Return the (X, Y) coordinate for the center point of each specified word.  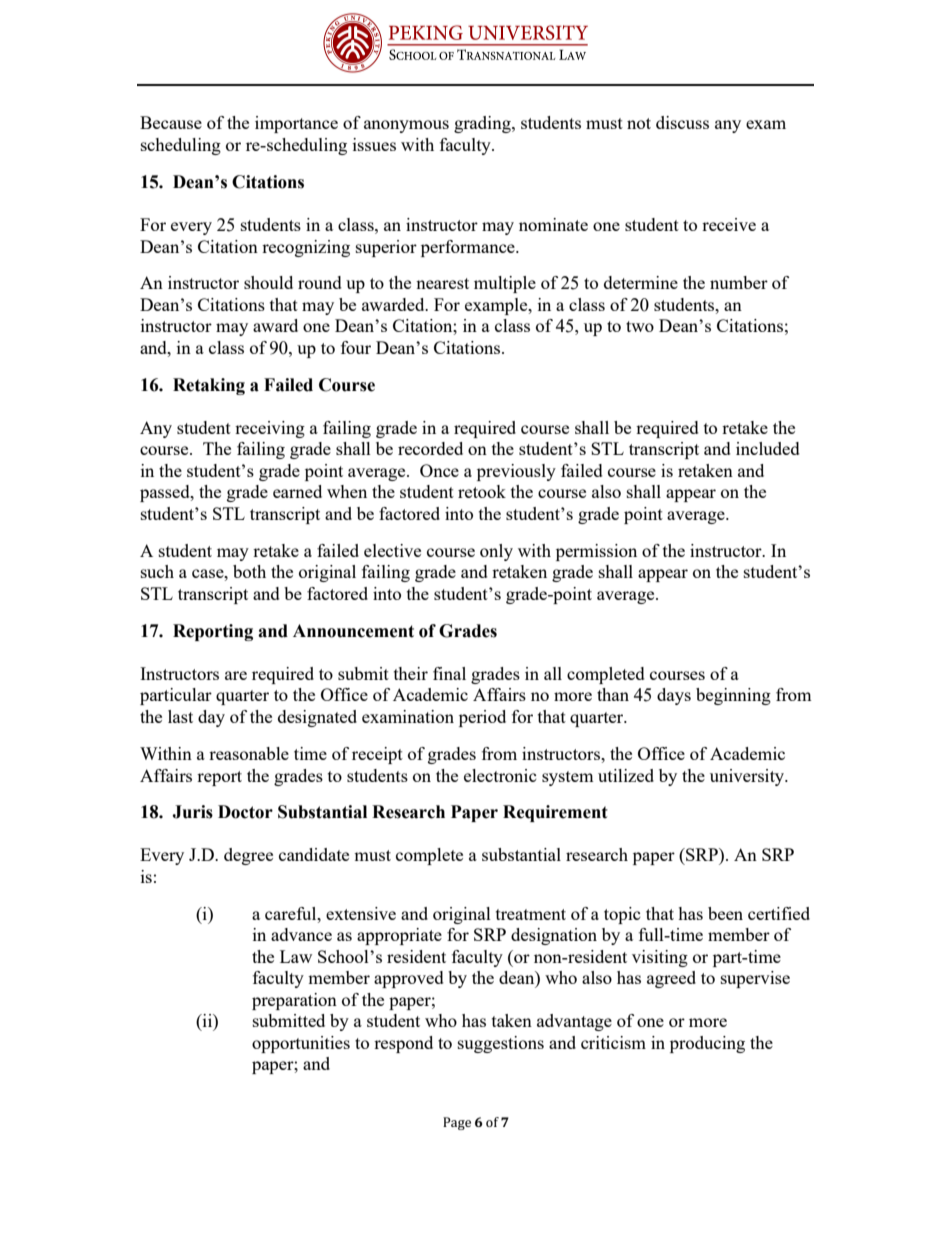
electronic (500, 775)
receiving (270, 429)
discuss (682, 122)
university (748, 777)
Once (439, 470)
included (768, 448)
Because (171, 122)
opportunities (301, 1044)
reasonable (249, 753)
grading (483, 124)
